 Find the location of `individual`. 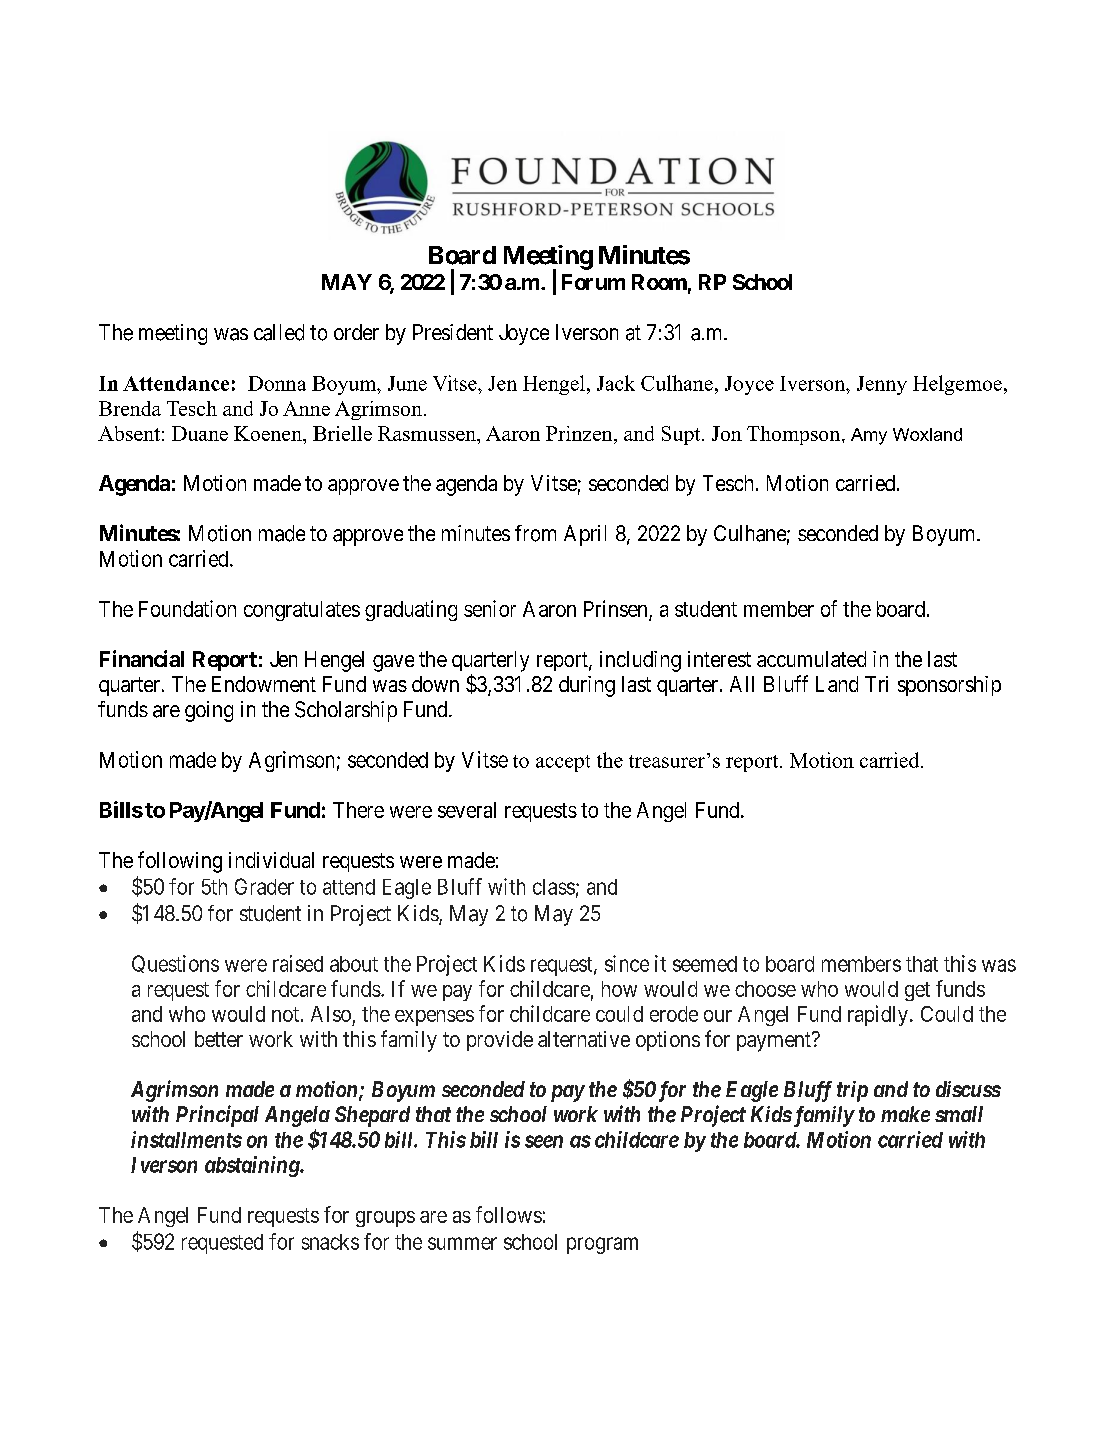

individual is located at coordinates (271, 860).
